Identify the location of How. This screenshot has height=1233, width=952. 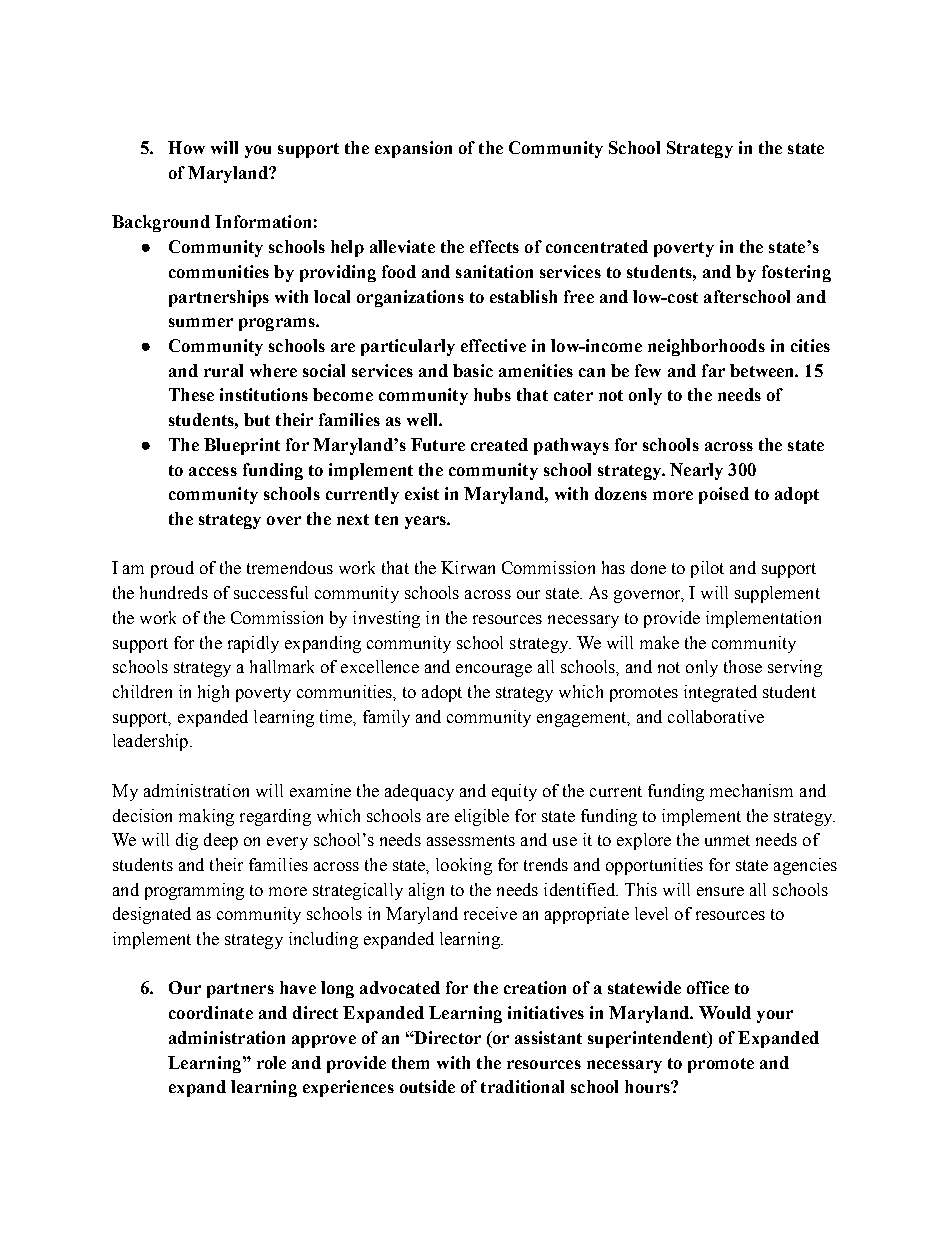
(186, 147).
